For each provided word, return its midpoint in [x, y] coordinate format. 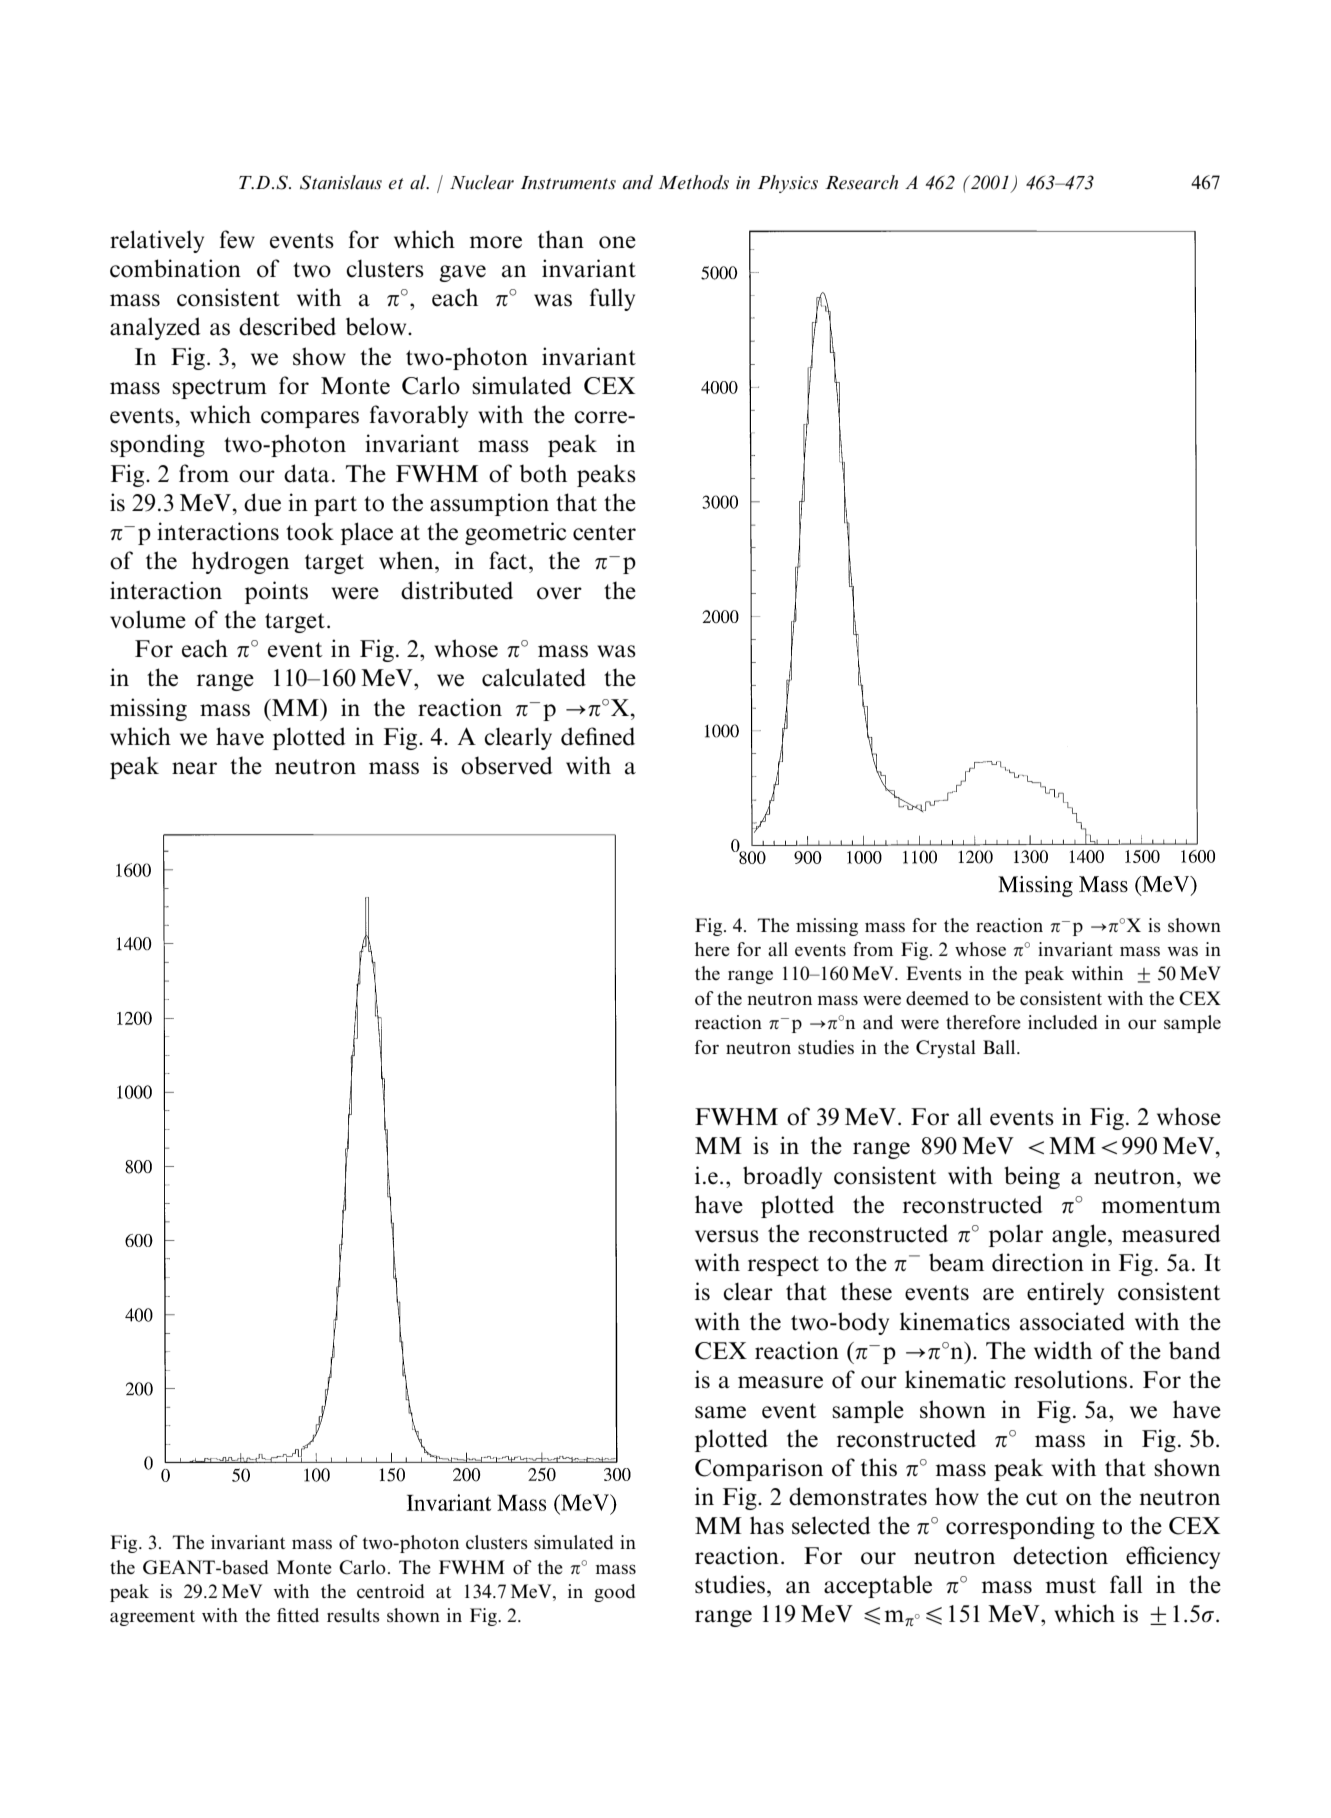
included [1062, 1022]
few [237, 239]
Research [861, 182]
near [194, 768]
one [617, 242]
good [614, 1593]
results [353, 1615]
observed [507, 765]
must [1071, 1586]
